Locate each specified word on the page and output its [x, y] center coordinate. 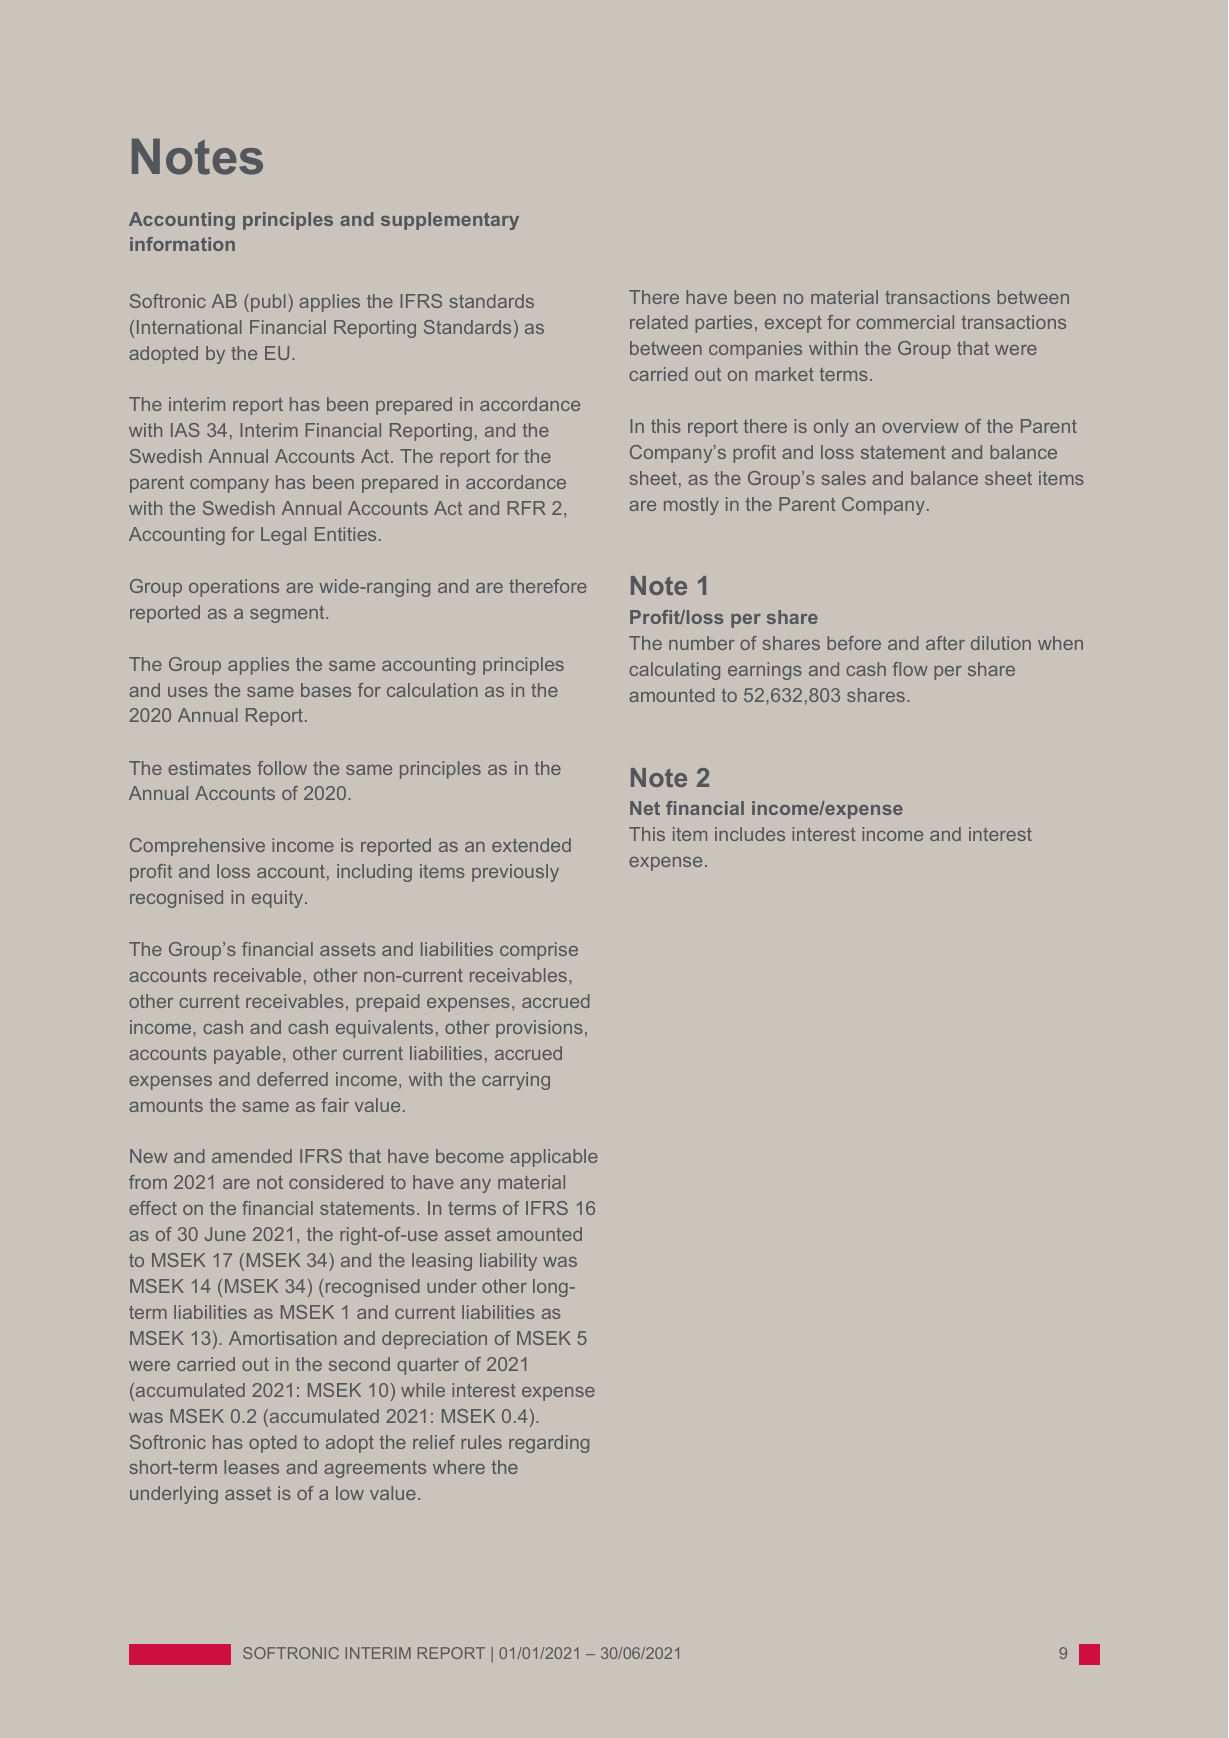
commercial [905, 322]
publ [268, 303]
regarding [549, 1444]
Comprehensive [197, 847]
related [659, 322]
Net [645, 808]
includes [750, 834]
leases [251, 1467]
